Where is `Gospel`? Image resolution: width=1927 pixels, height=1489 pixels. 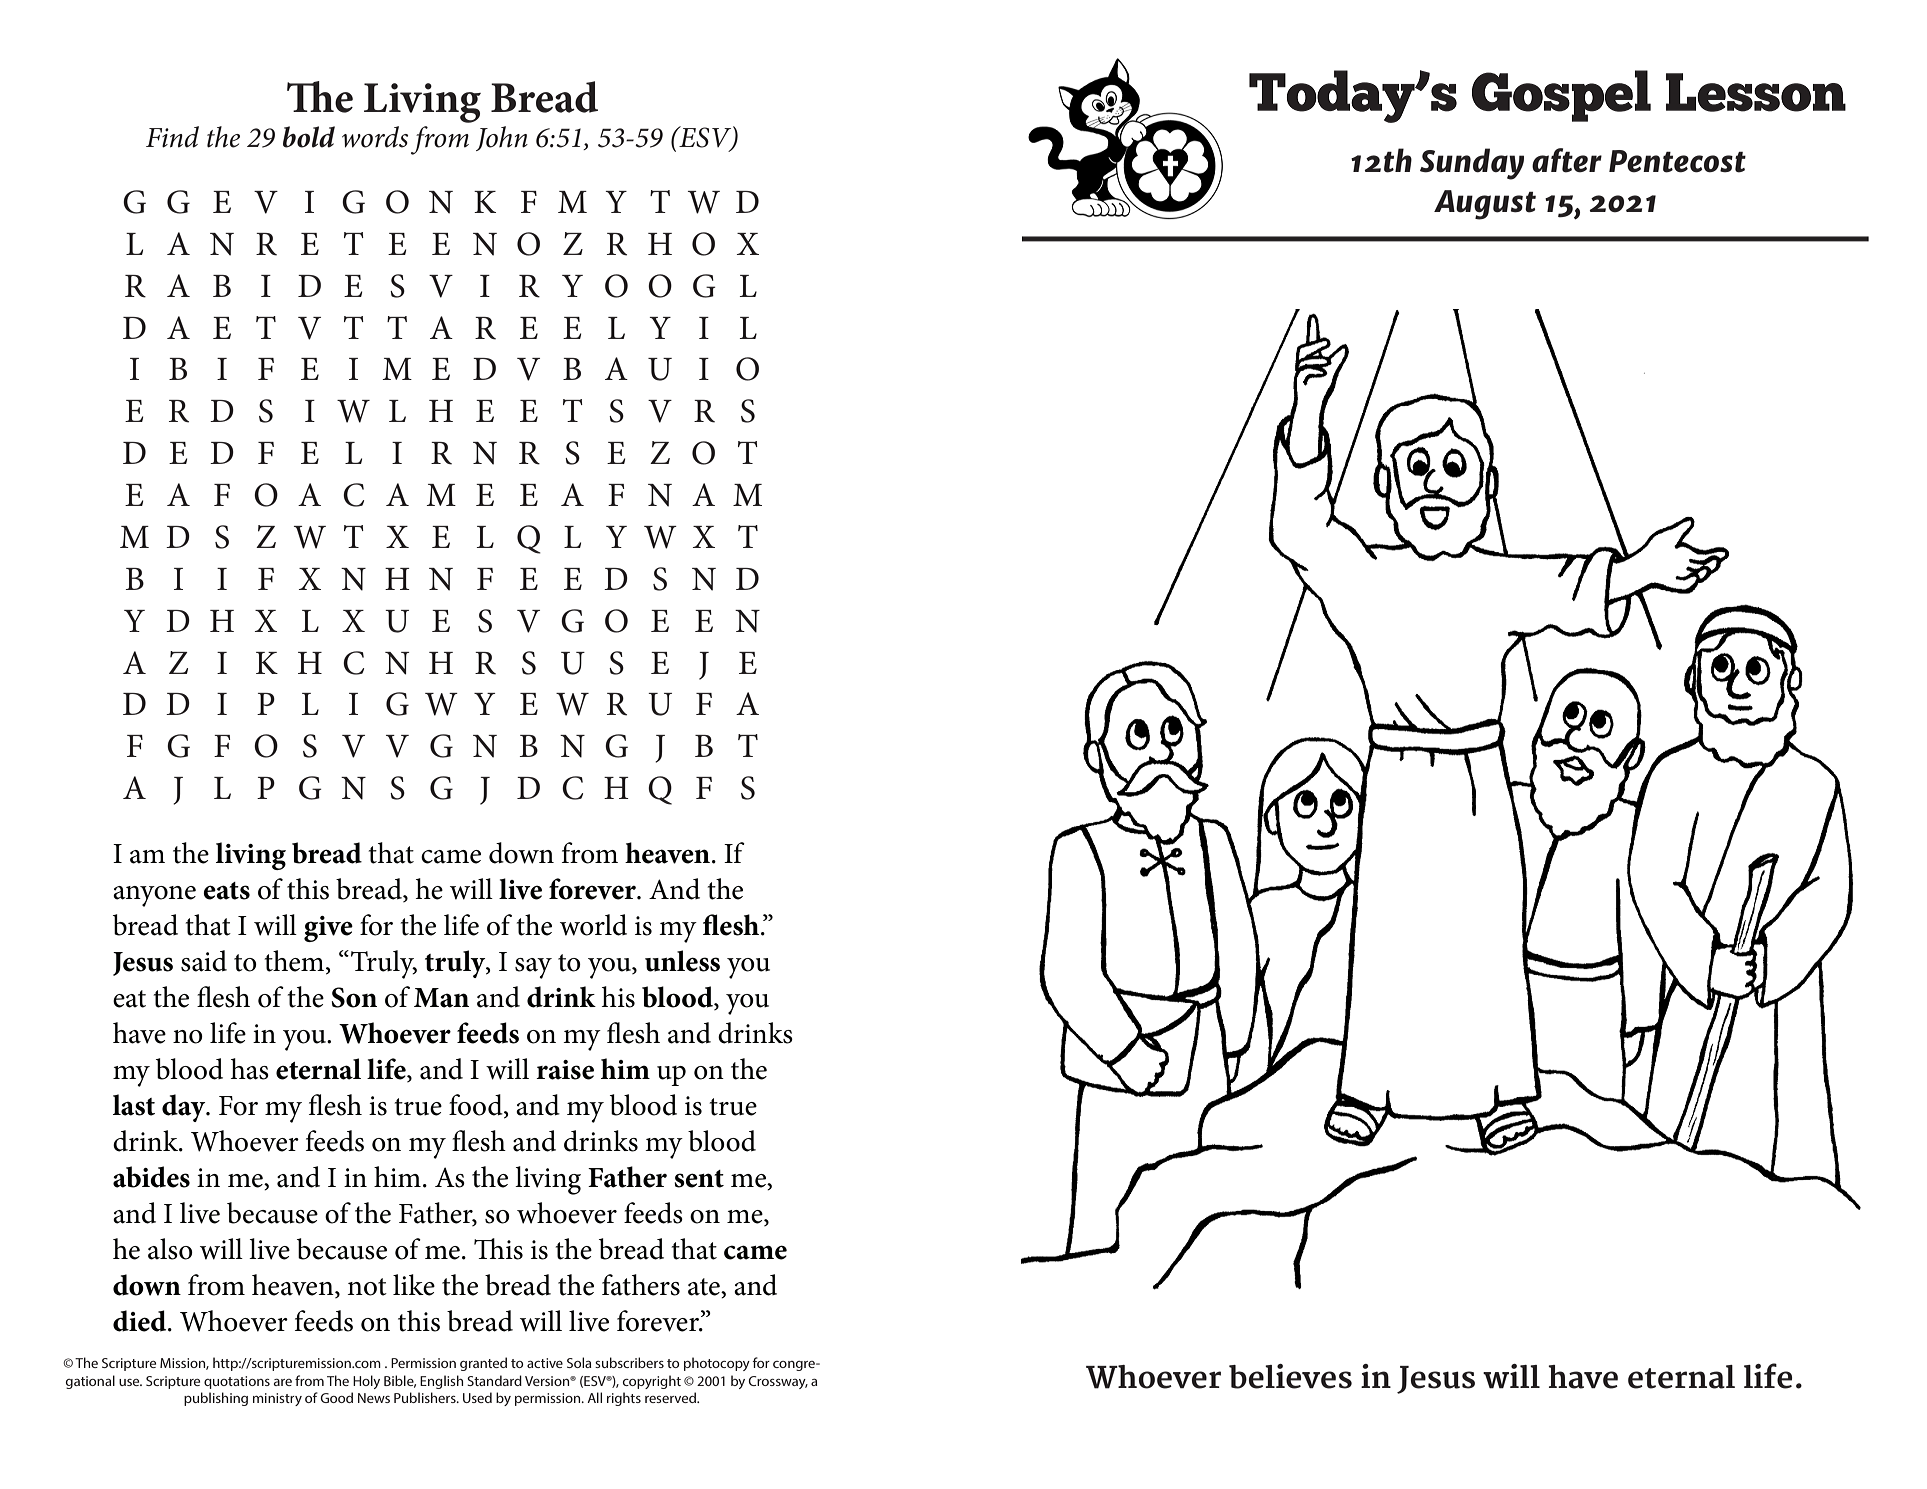 Gospel is located at coordinates (1561, 96).
